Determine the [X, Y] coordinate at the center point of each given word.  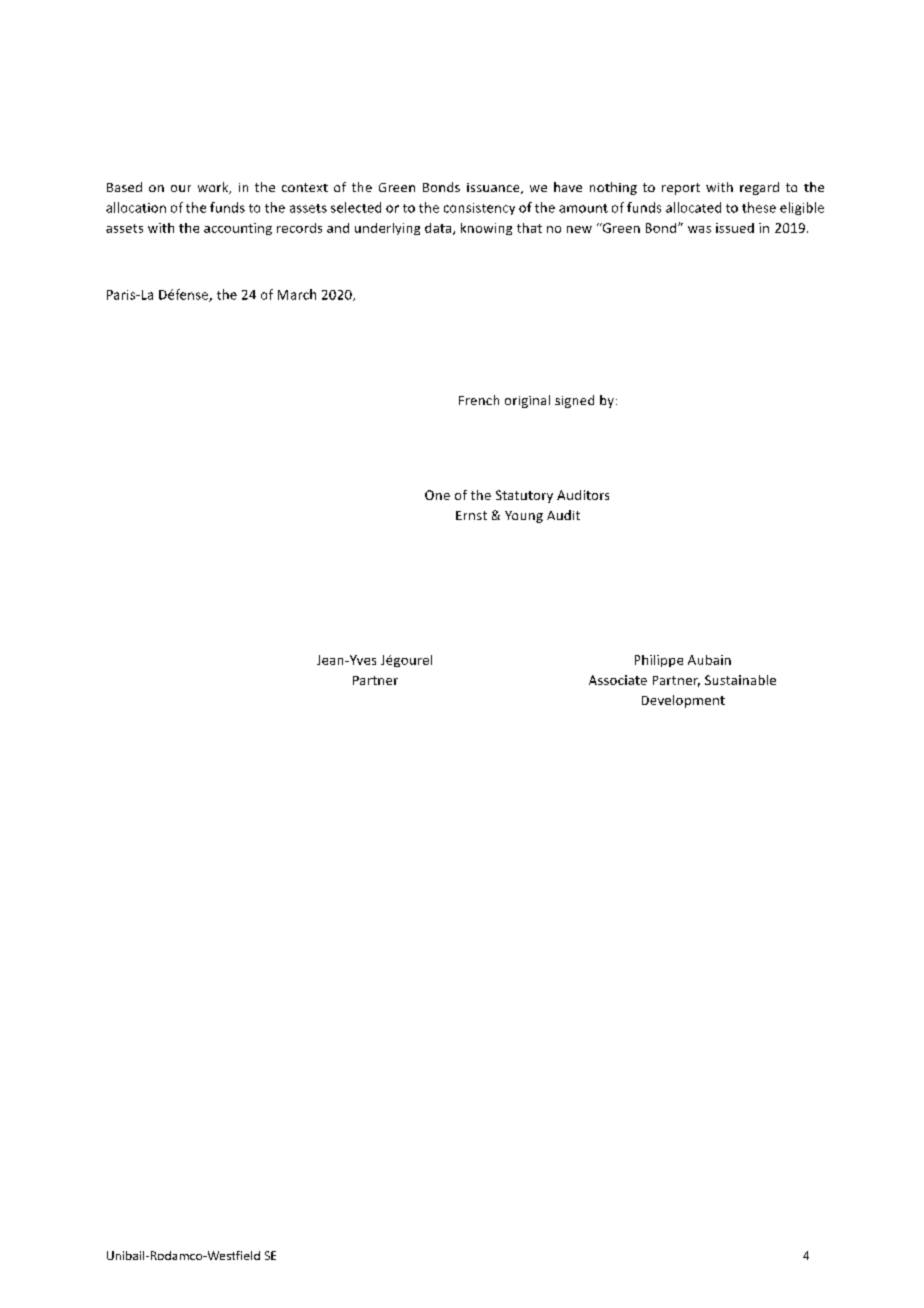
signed [574, 401]
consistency [479, 209]
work [214, 188]
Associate [618, 680]
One [437, 495]
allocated [693, 207]
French [479, 400]
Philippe [659, 661]
